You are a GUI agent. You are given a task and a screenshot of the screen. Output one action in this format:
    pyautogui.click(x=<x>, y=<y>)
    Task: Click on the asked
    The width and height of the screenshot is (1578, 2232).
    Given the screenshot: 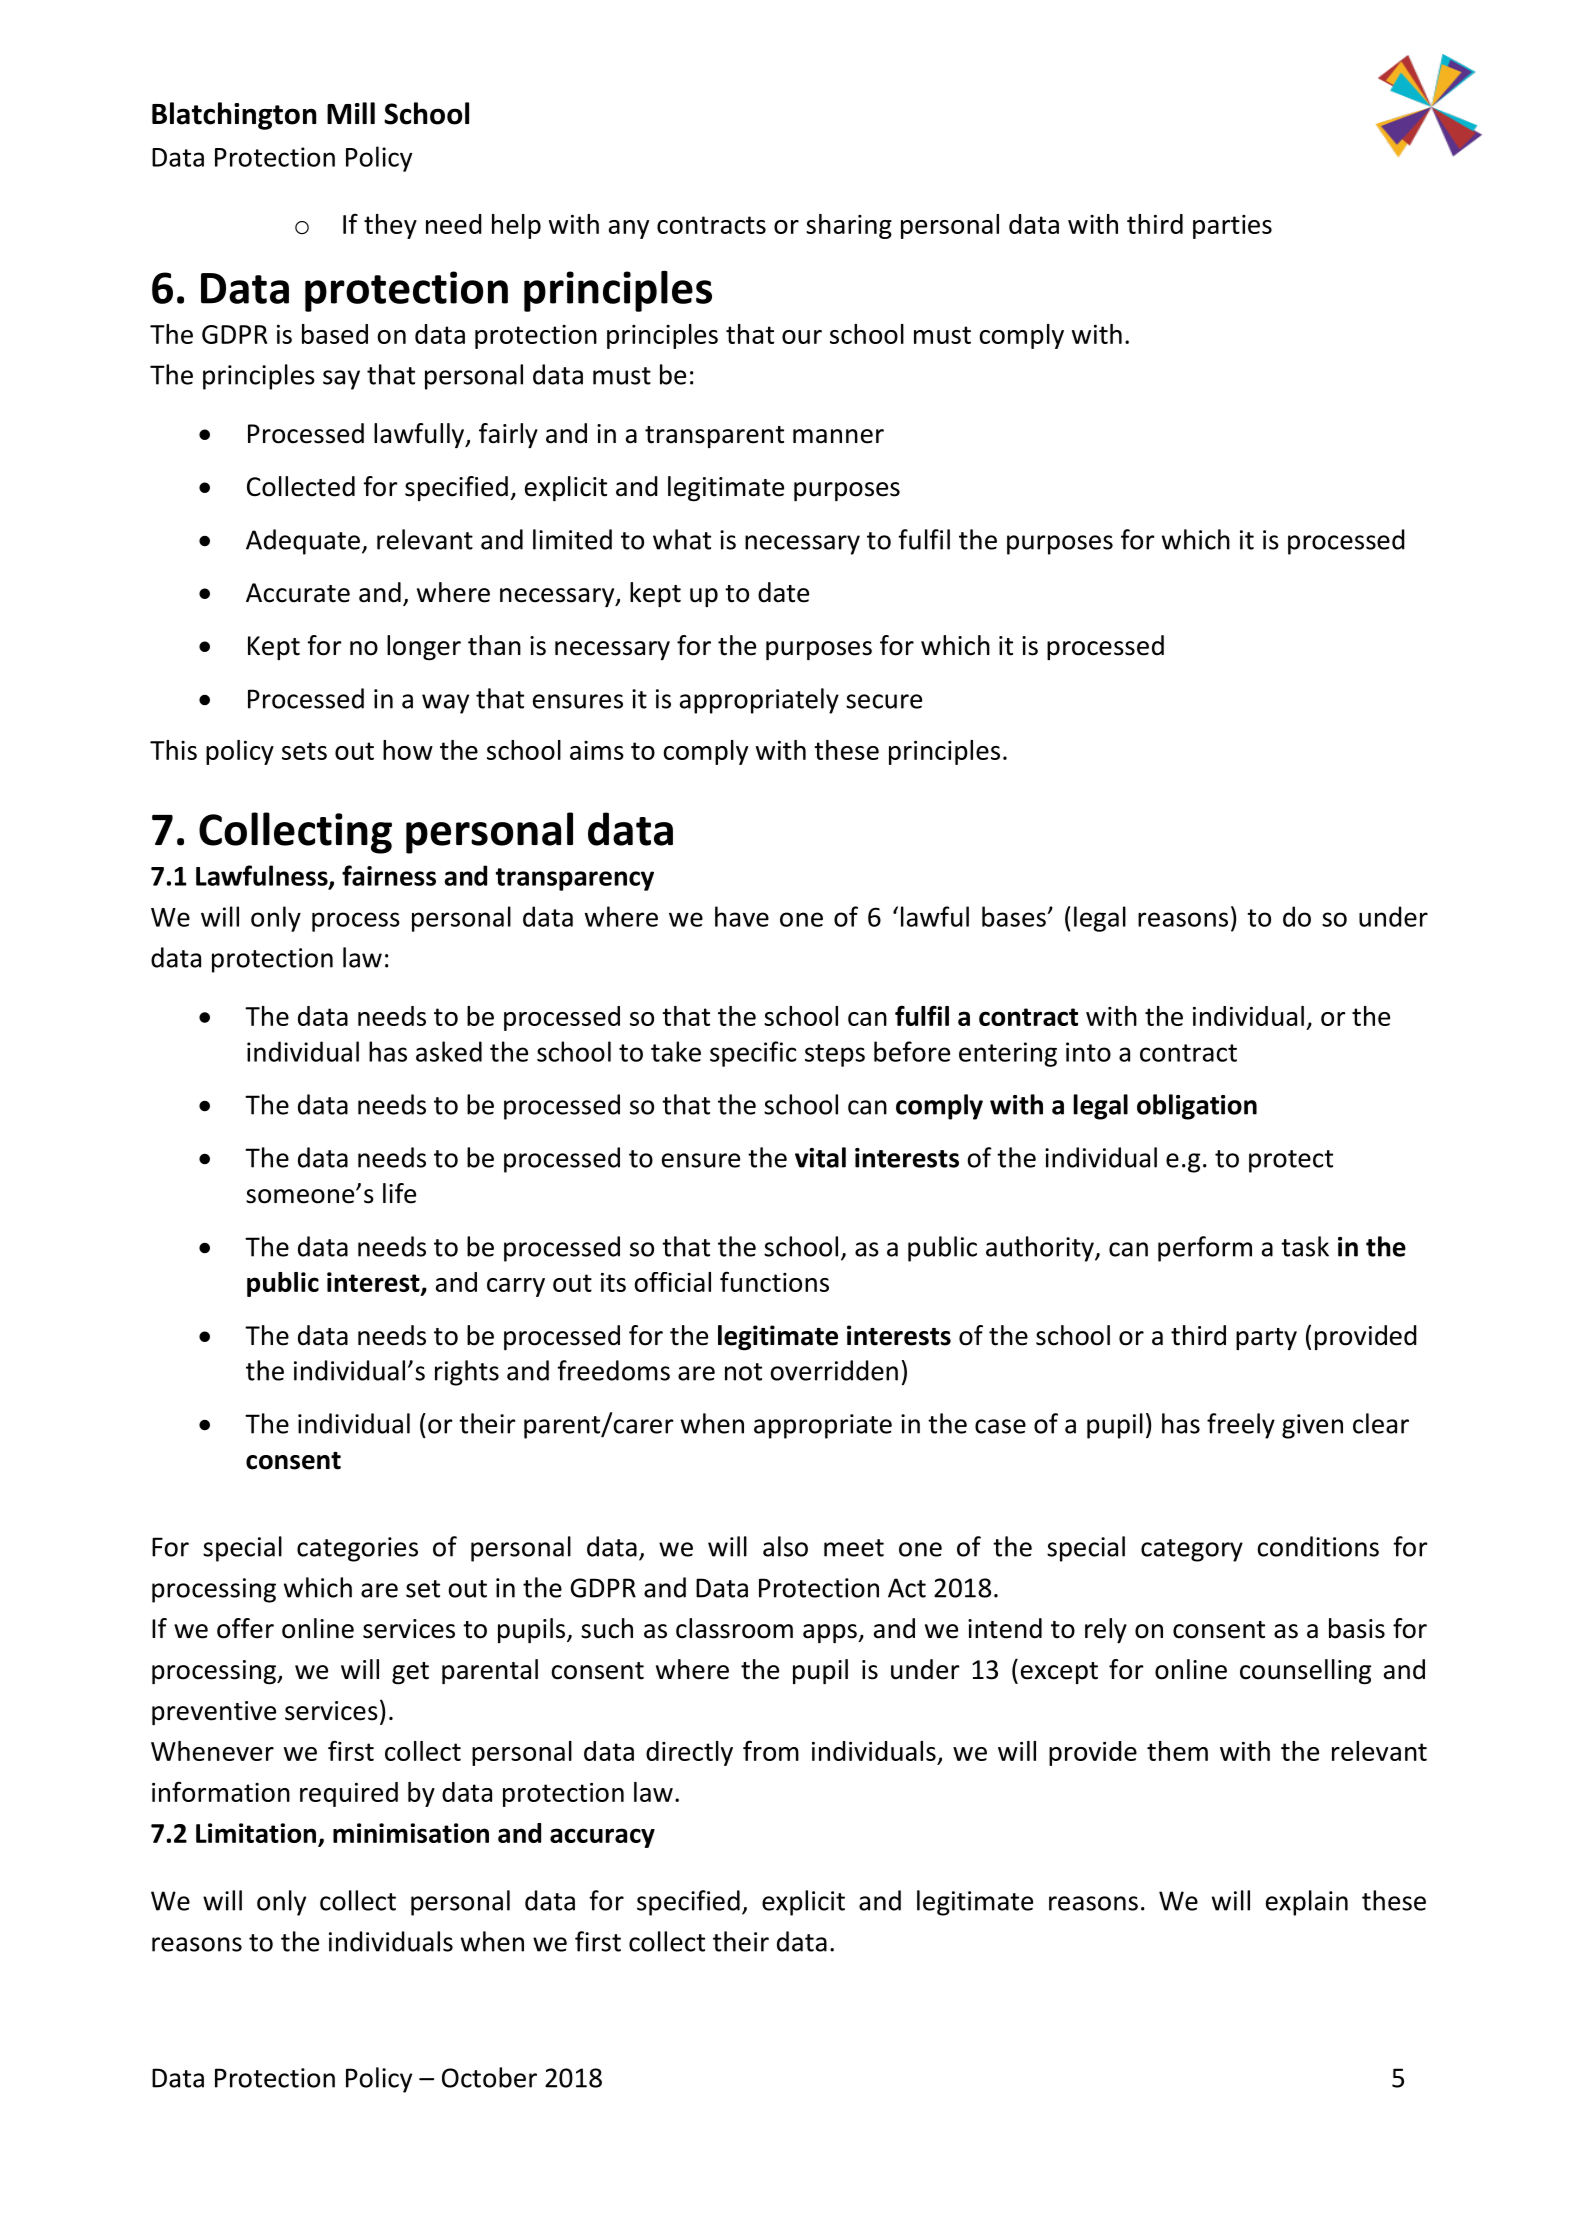 What is the action you would take?
    pyautogui.click(x=449, y=1051)
